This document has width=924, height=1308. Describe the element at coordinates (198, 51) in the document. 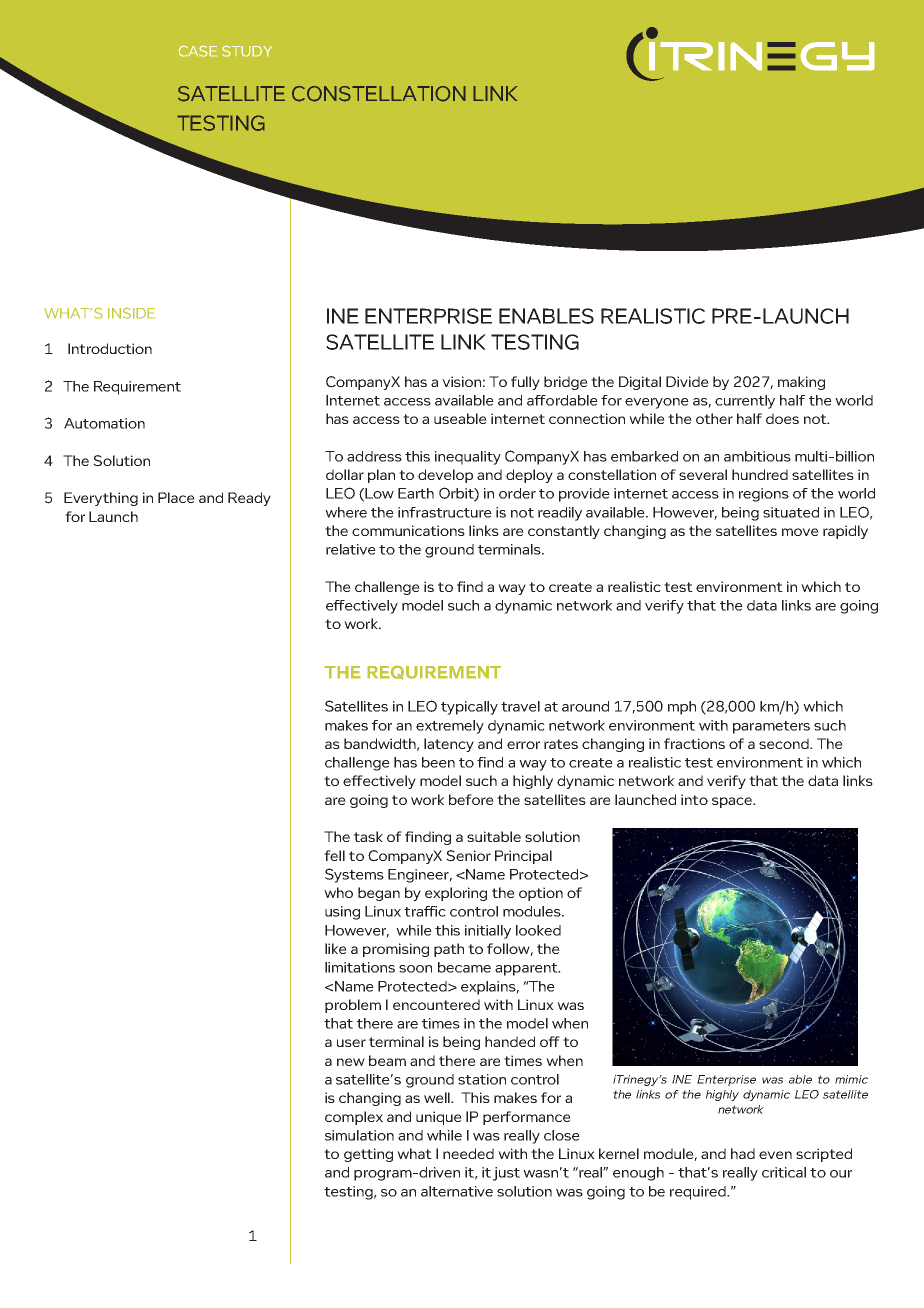

I see `CASE` at that location.
